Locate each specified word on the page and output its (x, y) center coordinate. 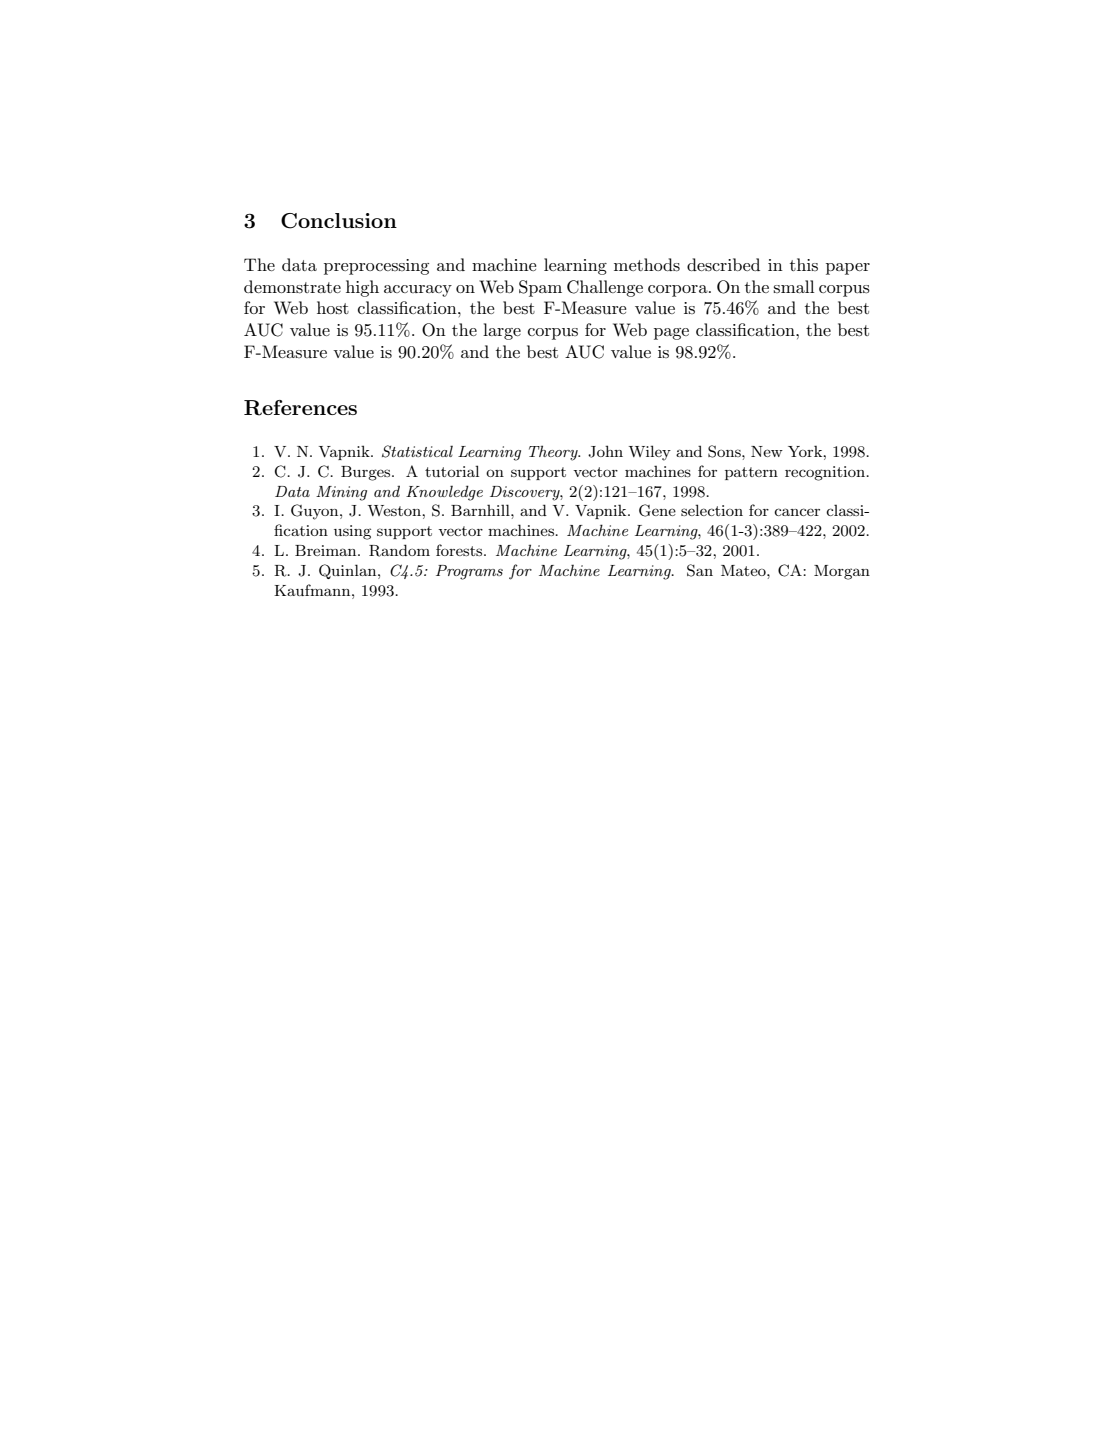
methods (647, 265)
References (300, 408)
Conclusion (339, 221)
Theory (554, 453)
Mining (341, 493)
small (793, 286)
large (502, 331)
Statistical (417, 451)
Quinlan (349, 571)
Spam (540, 288)
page (671, 334)
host (333, 307)
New (767, 451)
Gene (657, 510)
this (804, 264)
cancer (797, 512)
